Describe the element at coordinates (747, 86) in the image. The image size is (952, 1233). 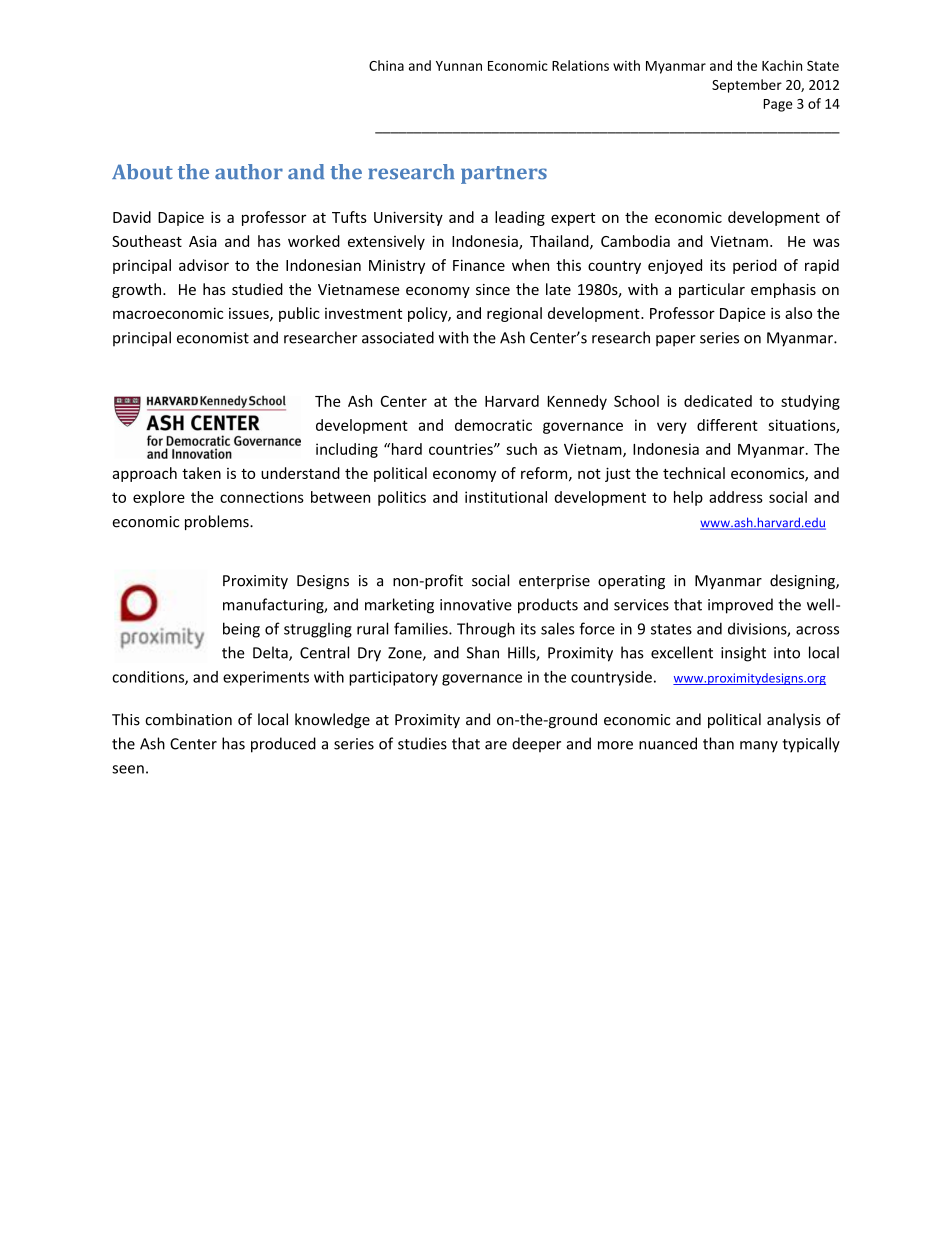
I see `September` at that location.
